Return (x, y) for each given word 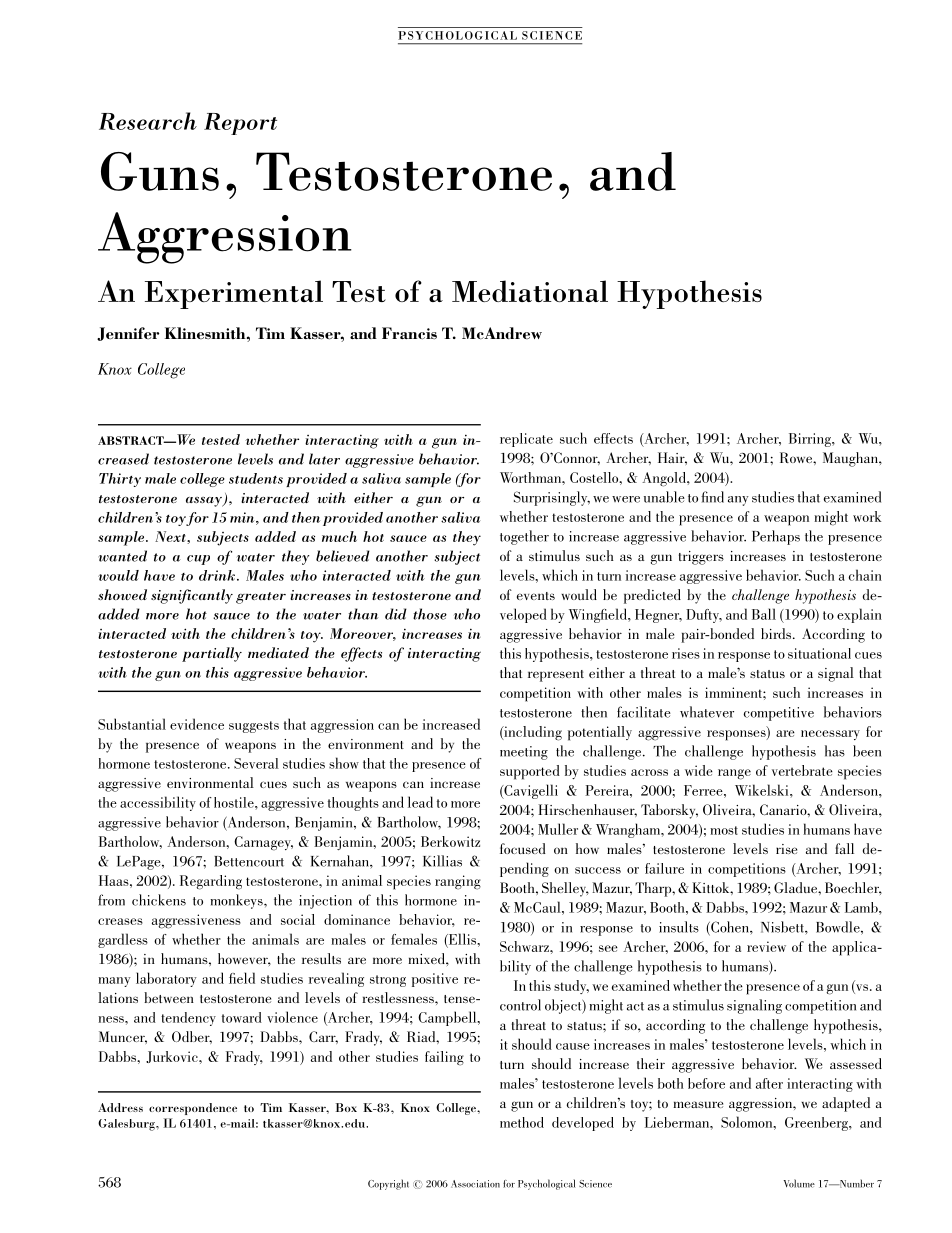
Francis (409, 333)
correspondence (193, 1109)
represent (556, 676)
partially (212, 654)
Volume (799, 1183)
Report (240, 124)
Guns (160, 171)
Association (475, 1184)
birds (777, 633)
